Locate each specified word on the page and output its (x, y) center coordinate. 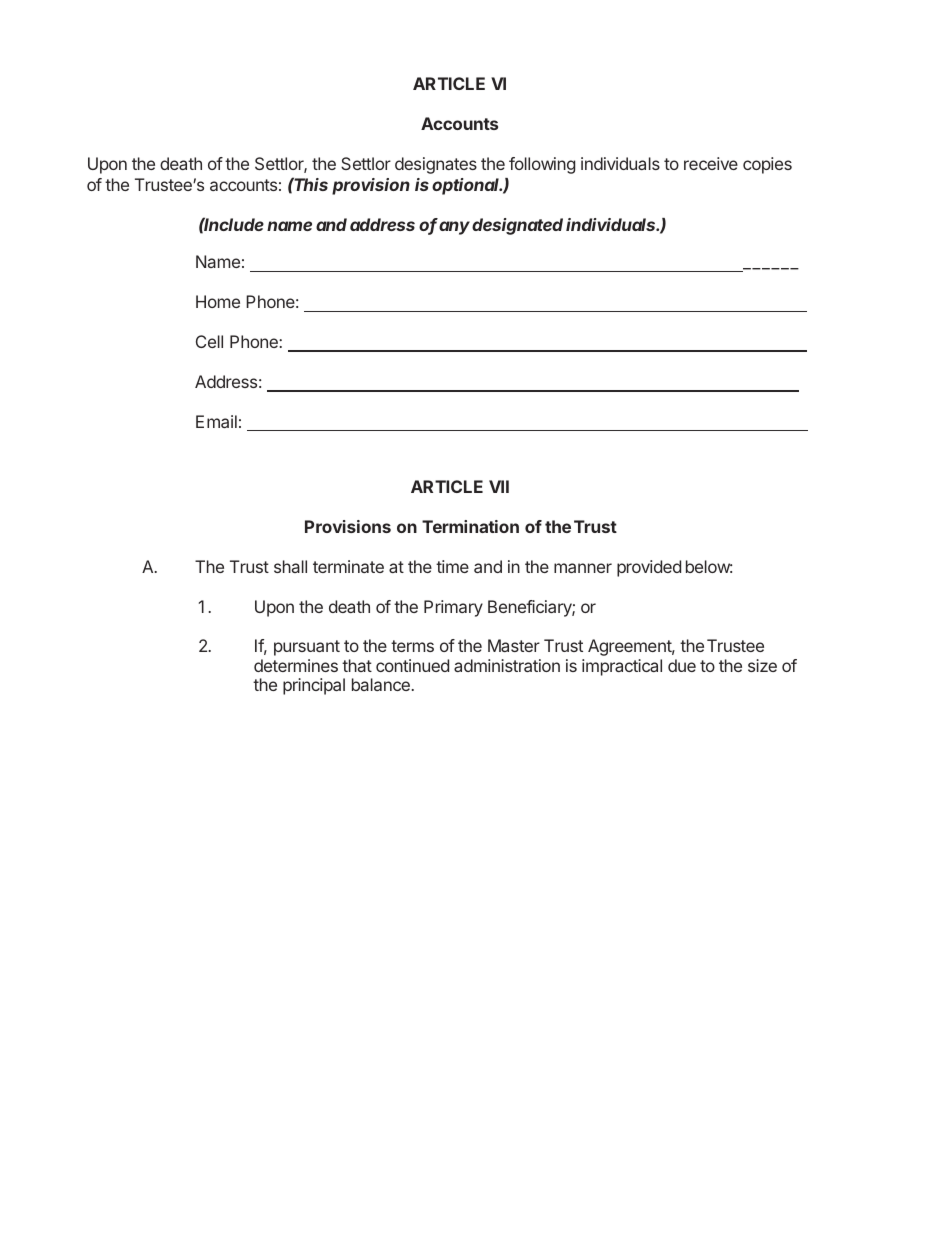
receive (711, 163)
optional (467, 186)
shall (290, 566)
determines (296, 665)
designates (436, 165)
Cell (209, 341)
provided (649, 568)
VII (499, 486)
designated (517, 226)
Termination (470, 526)
